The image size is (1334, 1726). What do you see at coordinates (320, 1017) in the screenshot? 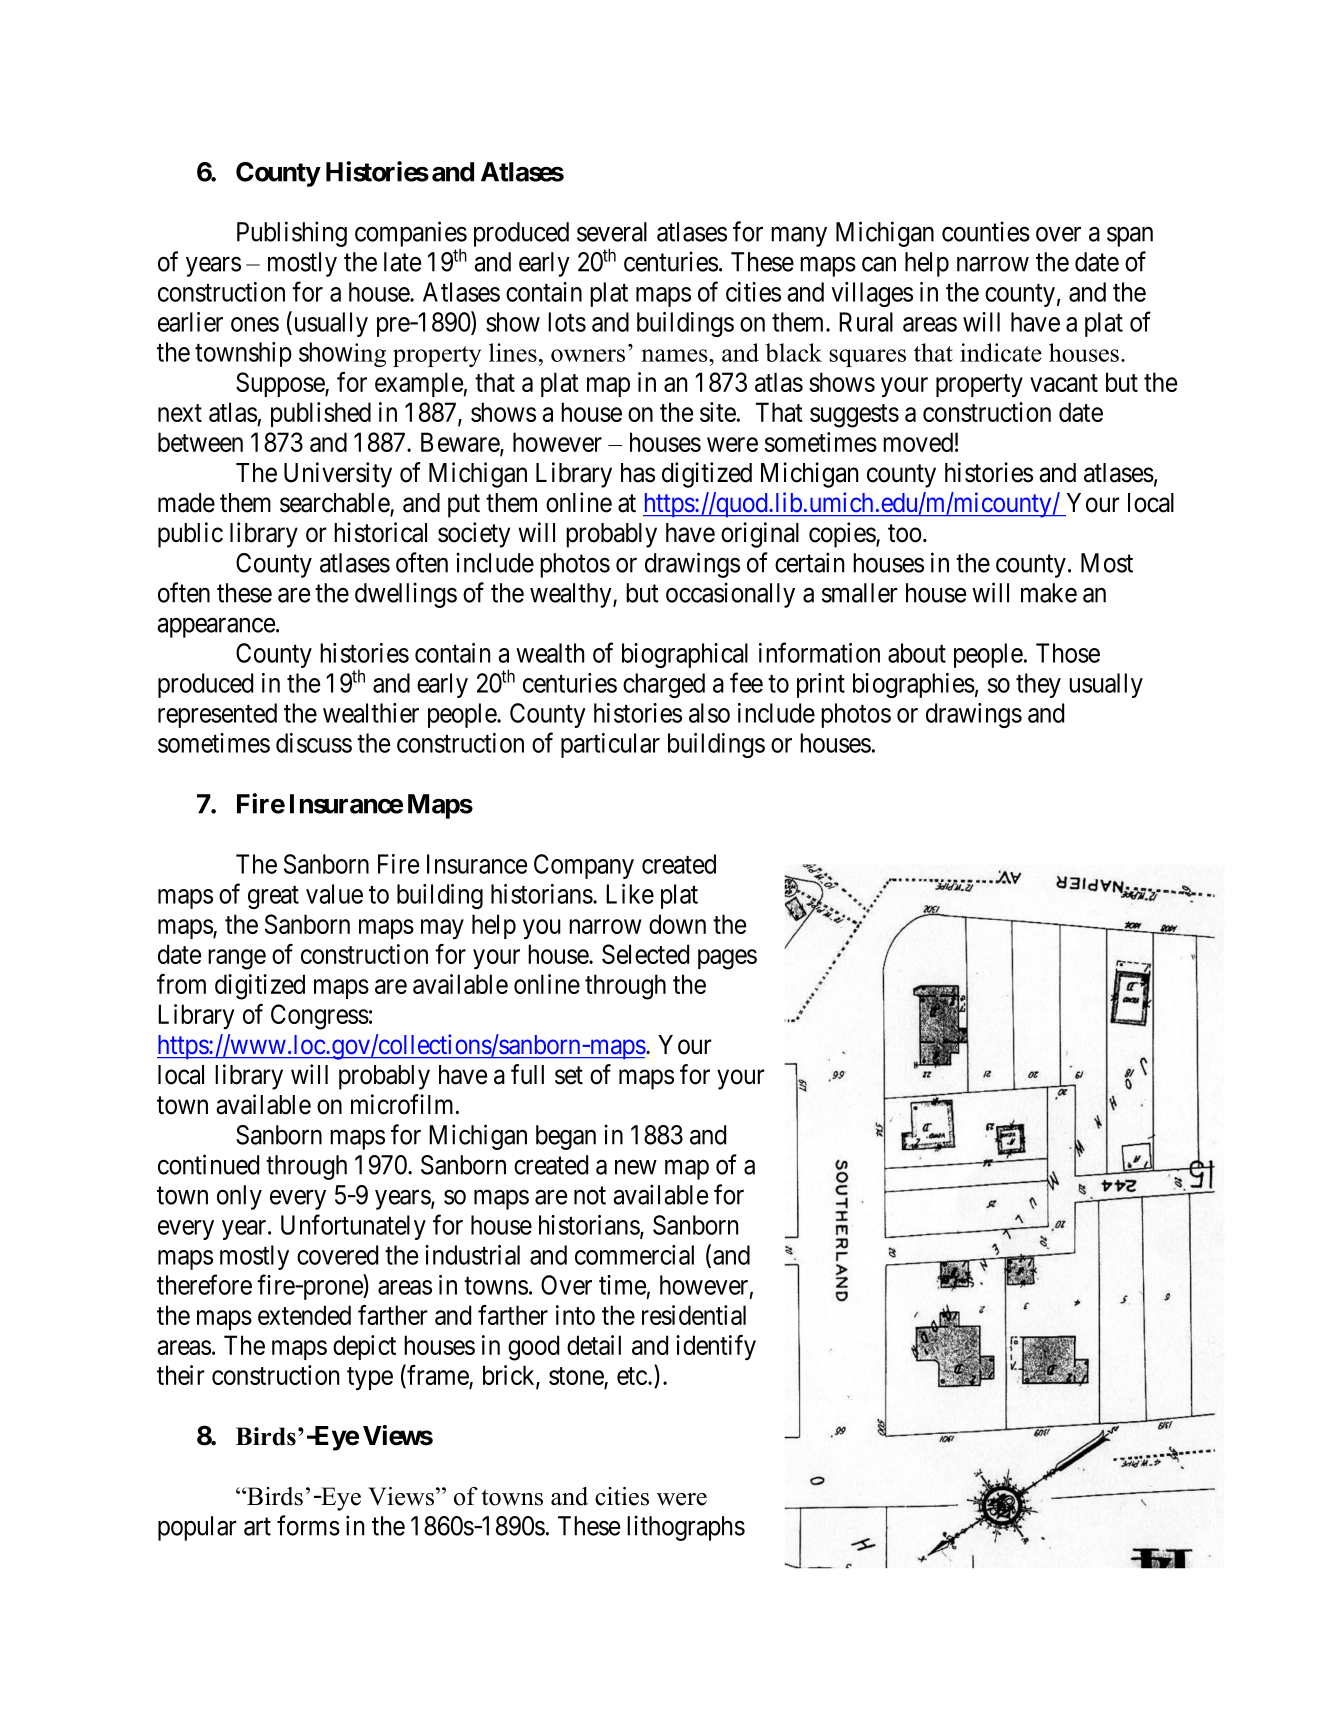
I see `Congress` at bounding box center [320, 1017].
